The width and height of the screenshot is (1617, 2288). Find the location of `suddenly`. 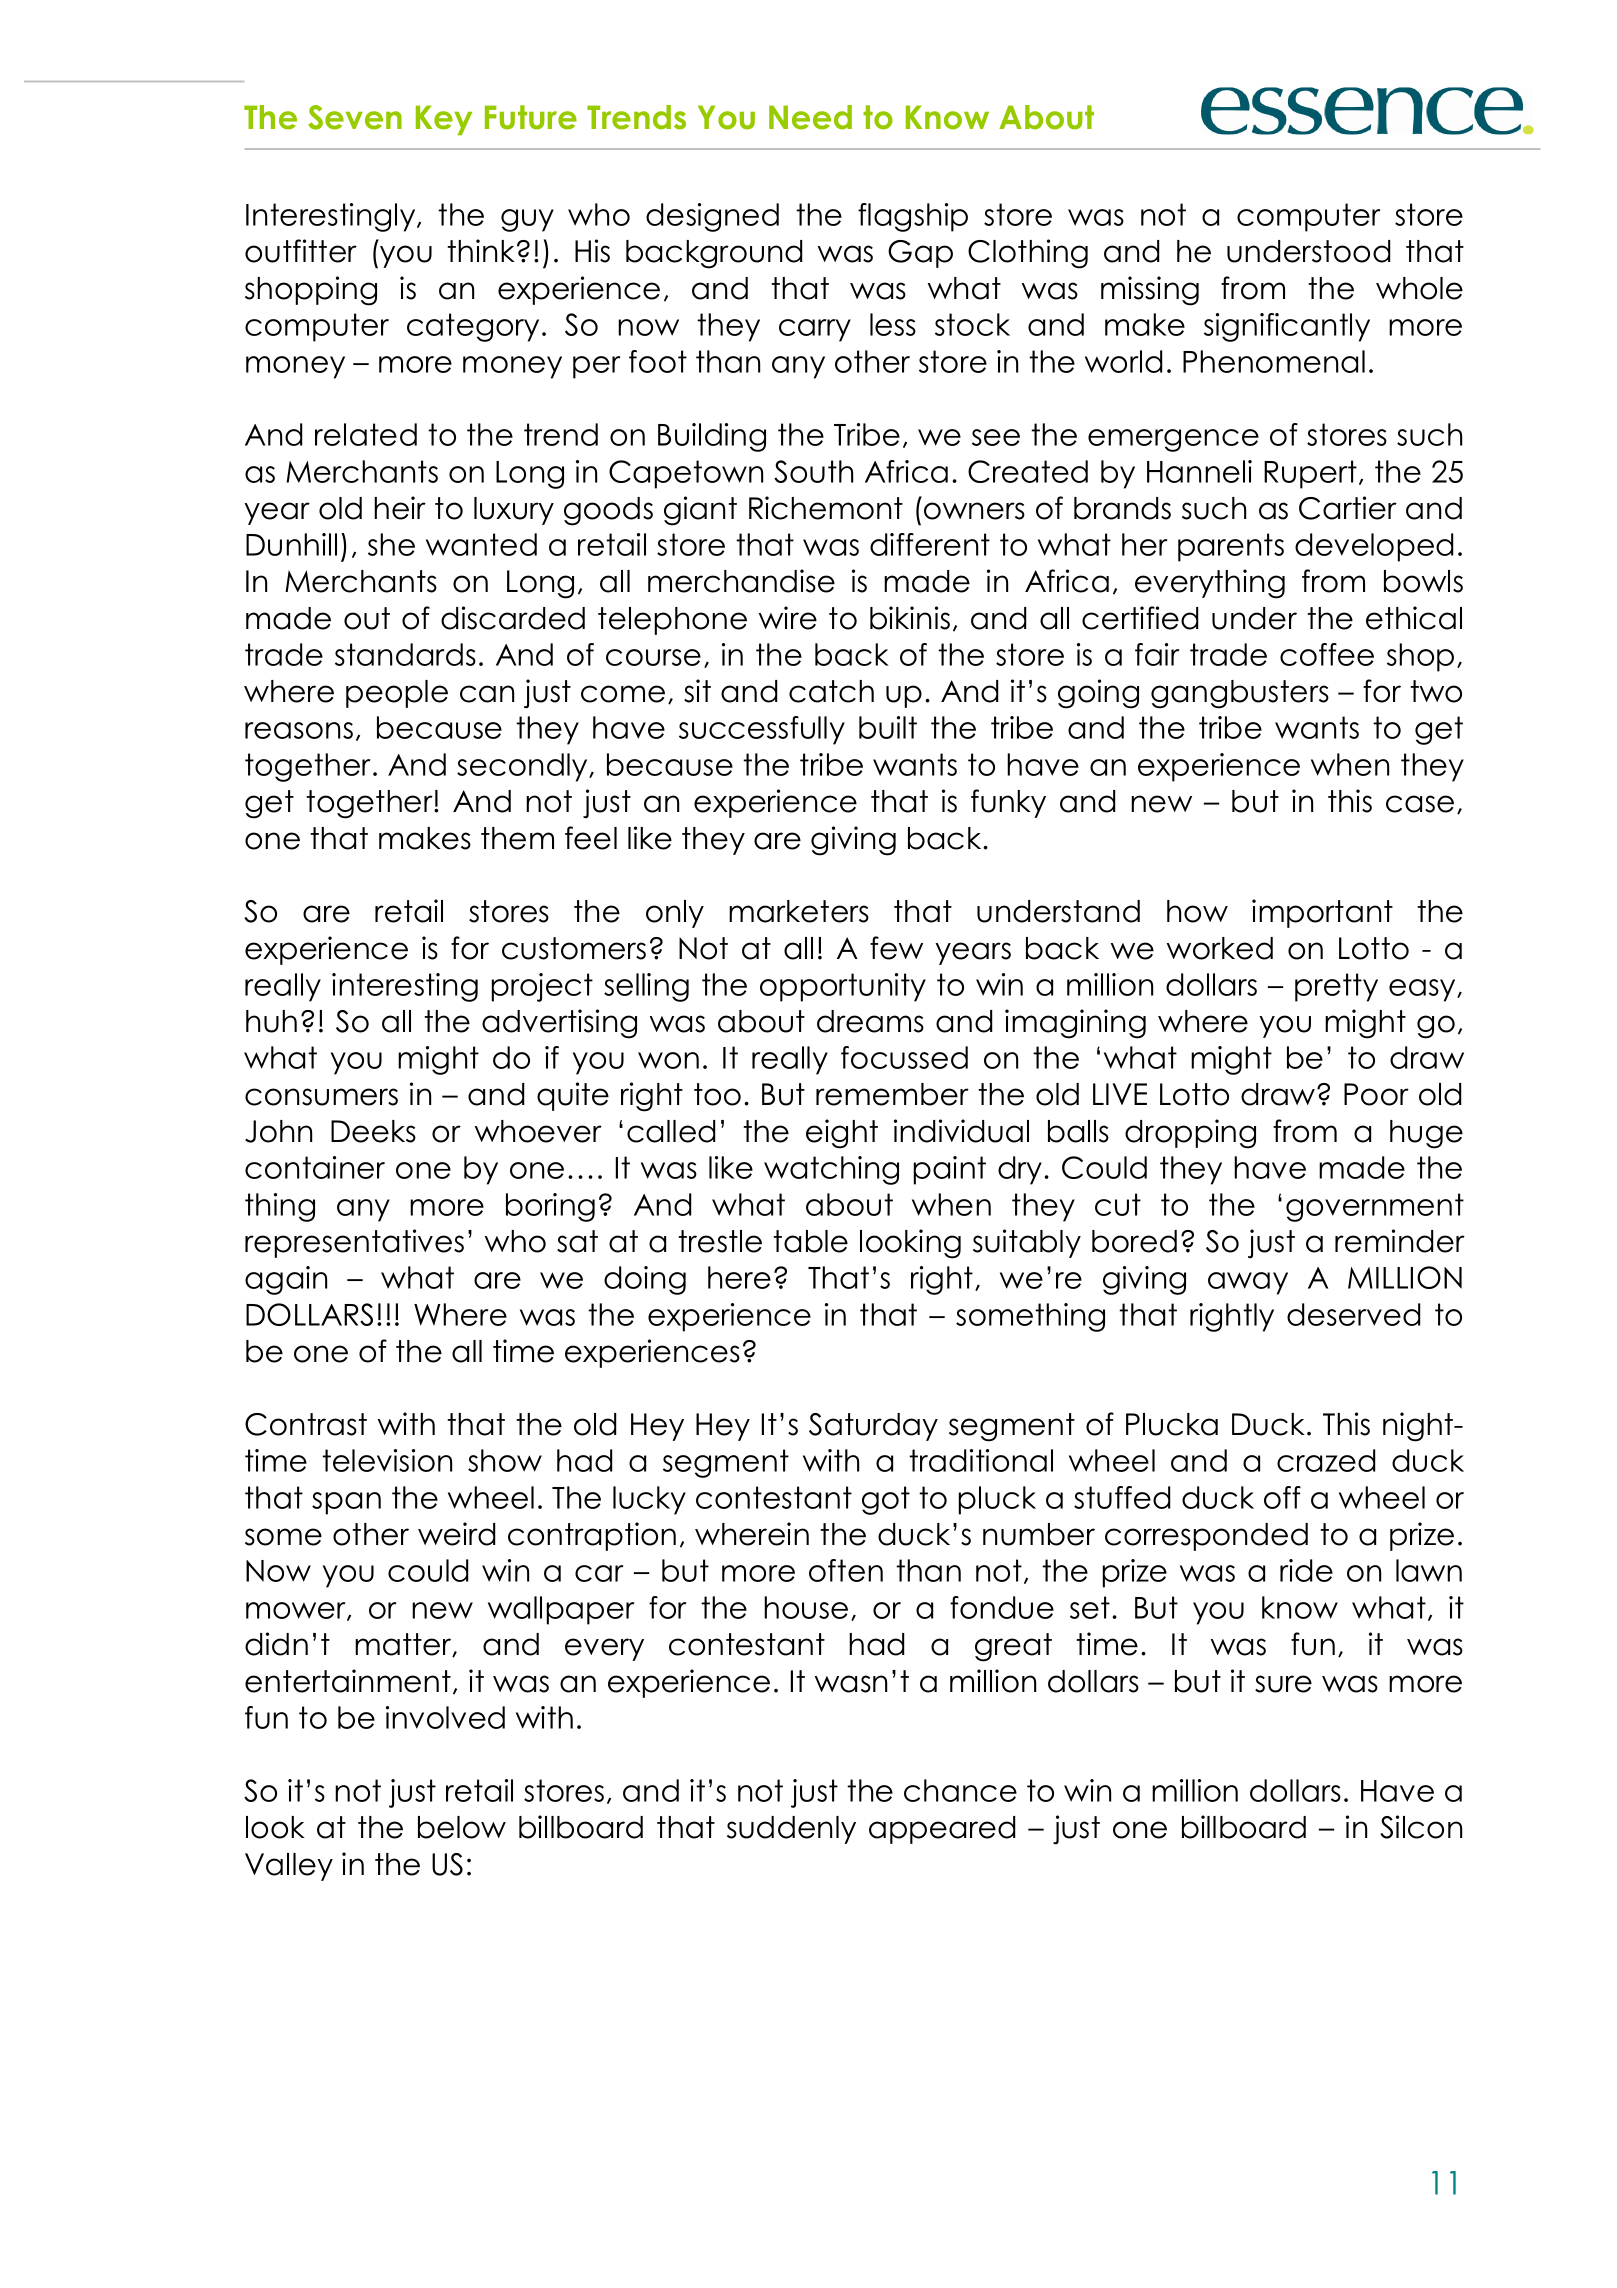

suddenly is located at coordinates (791, 1830).
